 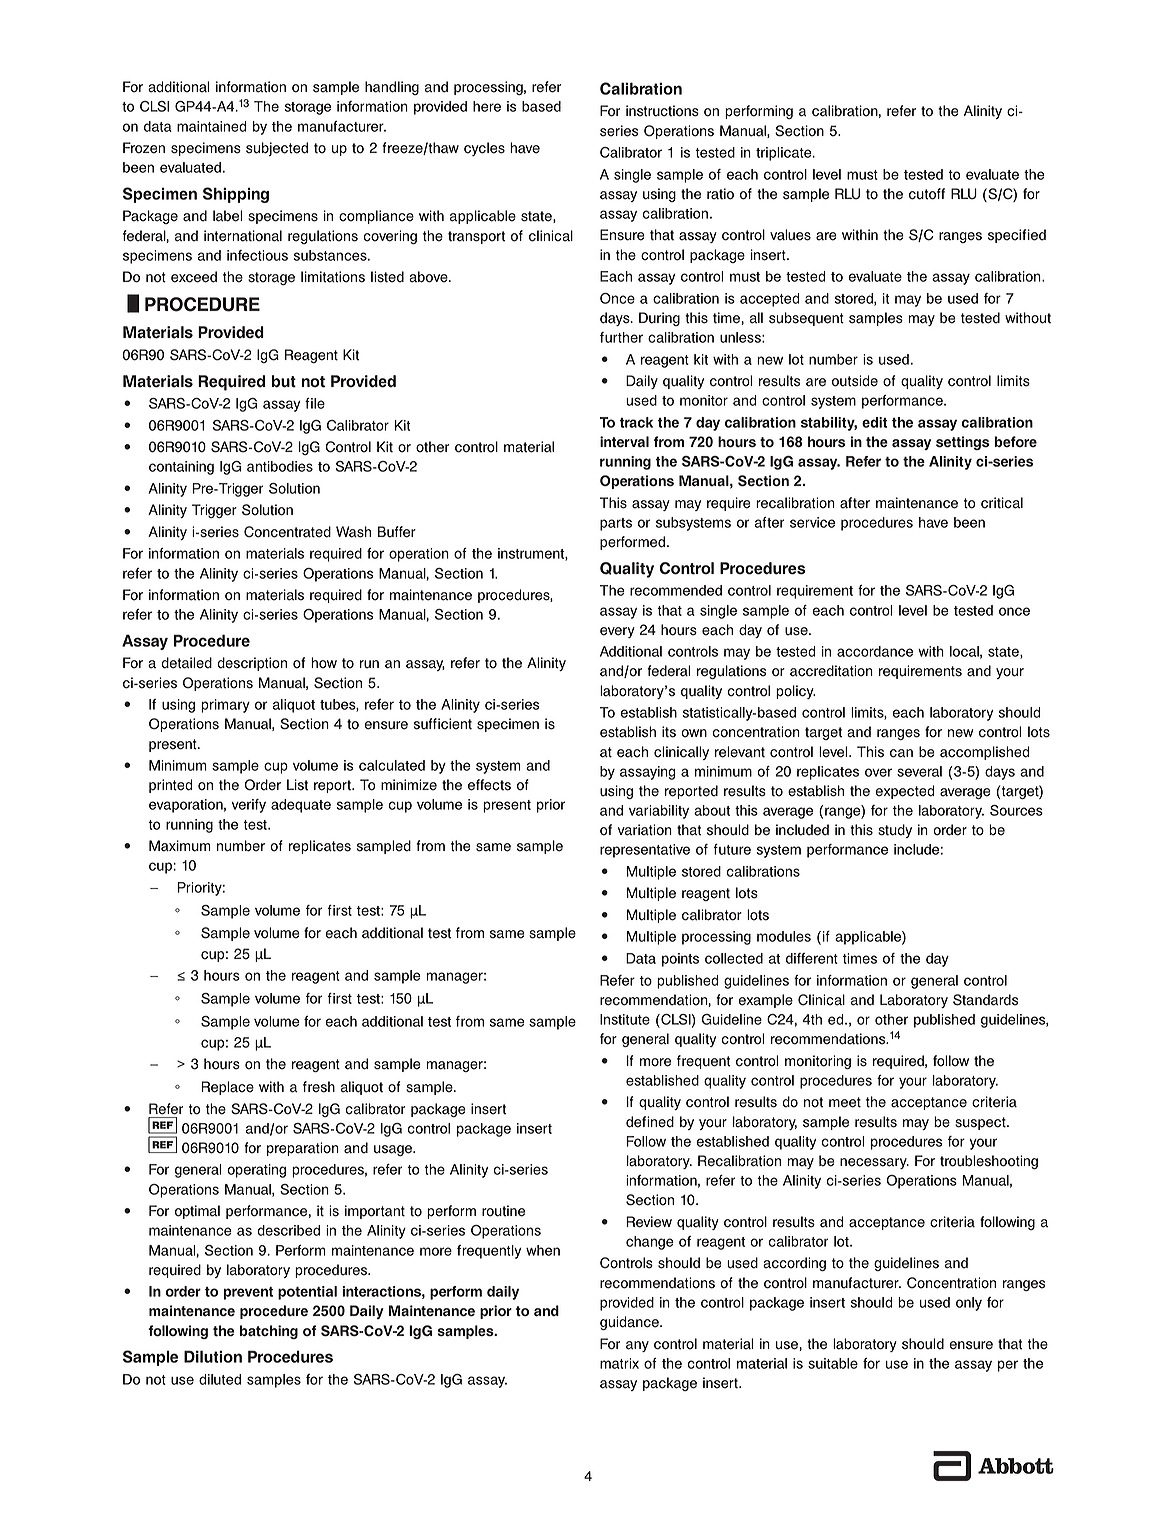 I want to click on batching, so click(x=269, y=1332).
